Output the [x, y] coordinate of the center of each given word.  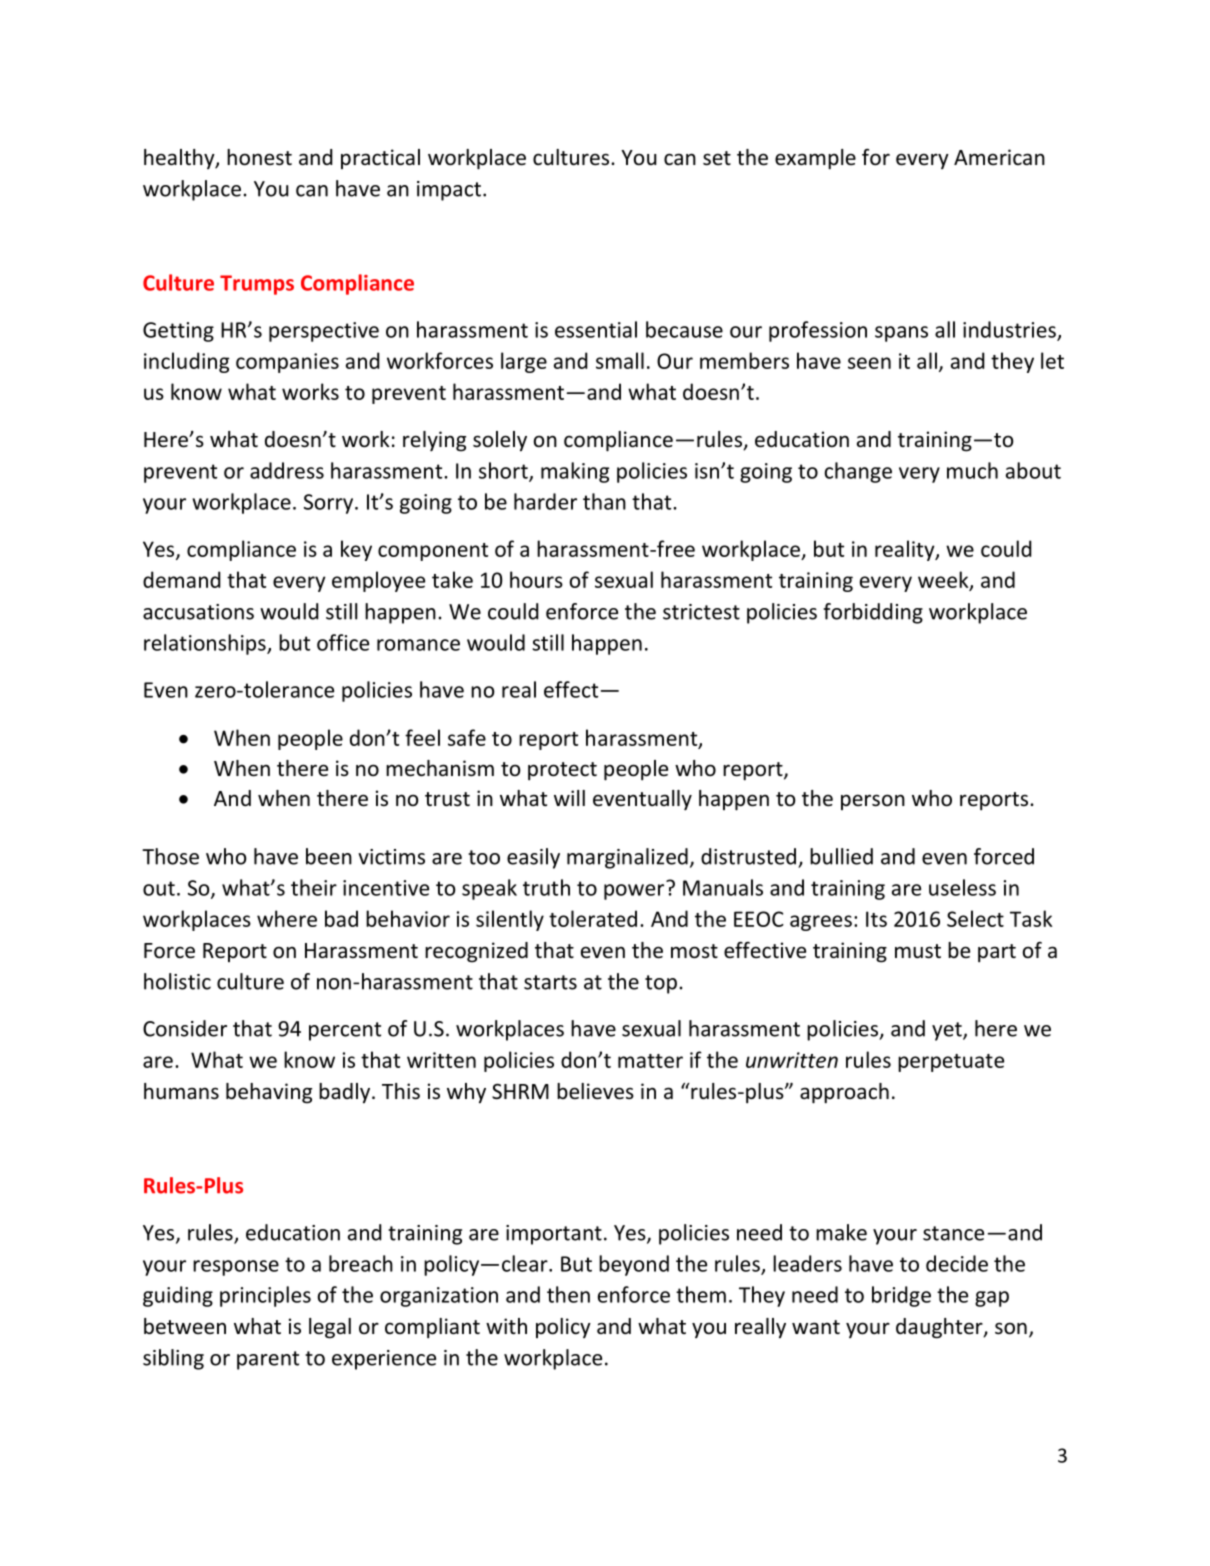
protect [562, 771]
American [999, 157]
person [873, 802]
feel [422, 737]
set [717, 158]
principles [265, 1296]
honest [259, 157]
